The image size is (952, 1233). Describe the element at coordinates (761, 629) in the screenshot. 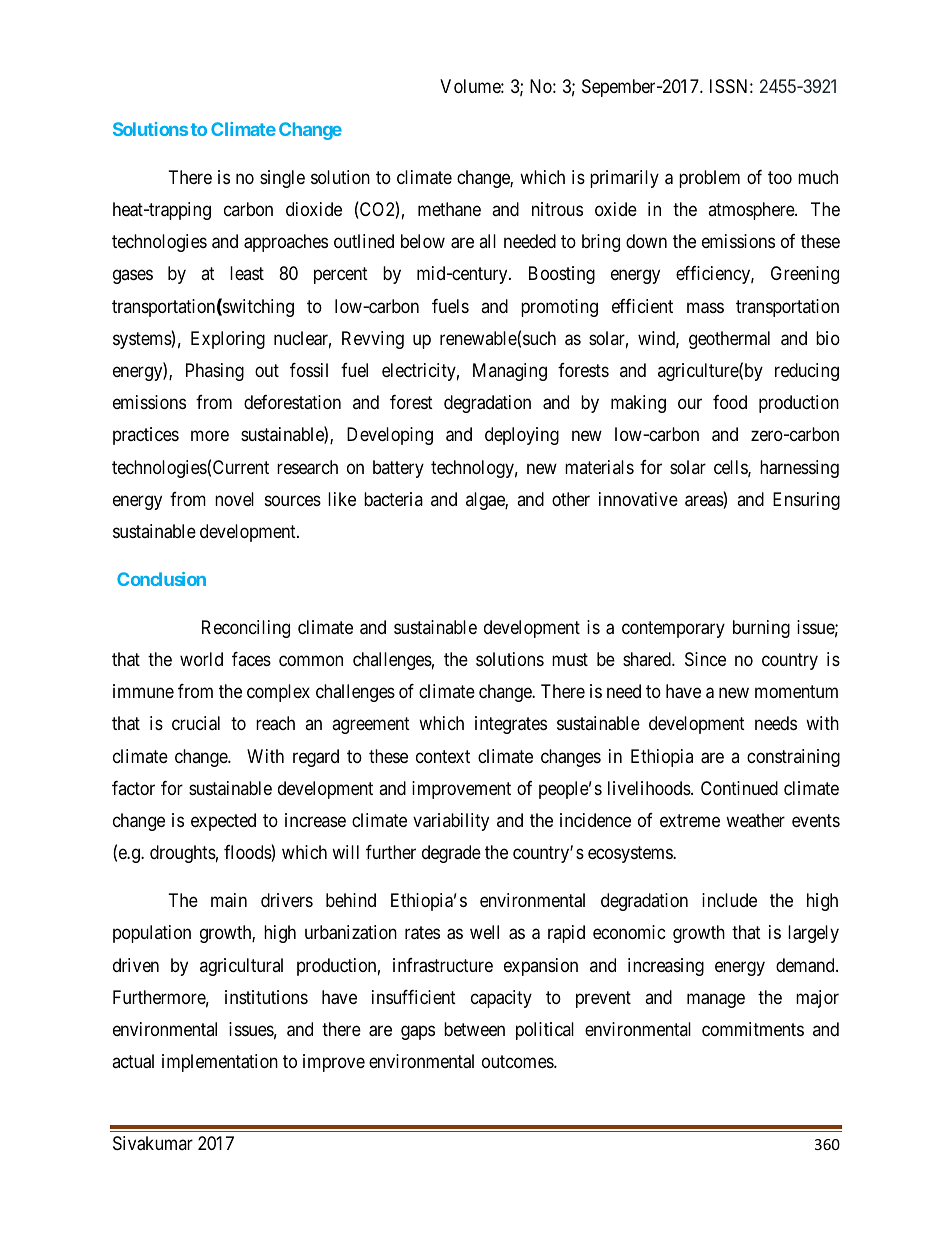

I see `burning` at that location.
